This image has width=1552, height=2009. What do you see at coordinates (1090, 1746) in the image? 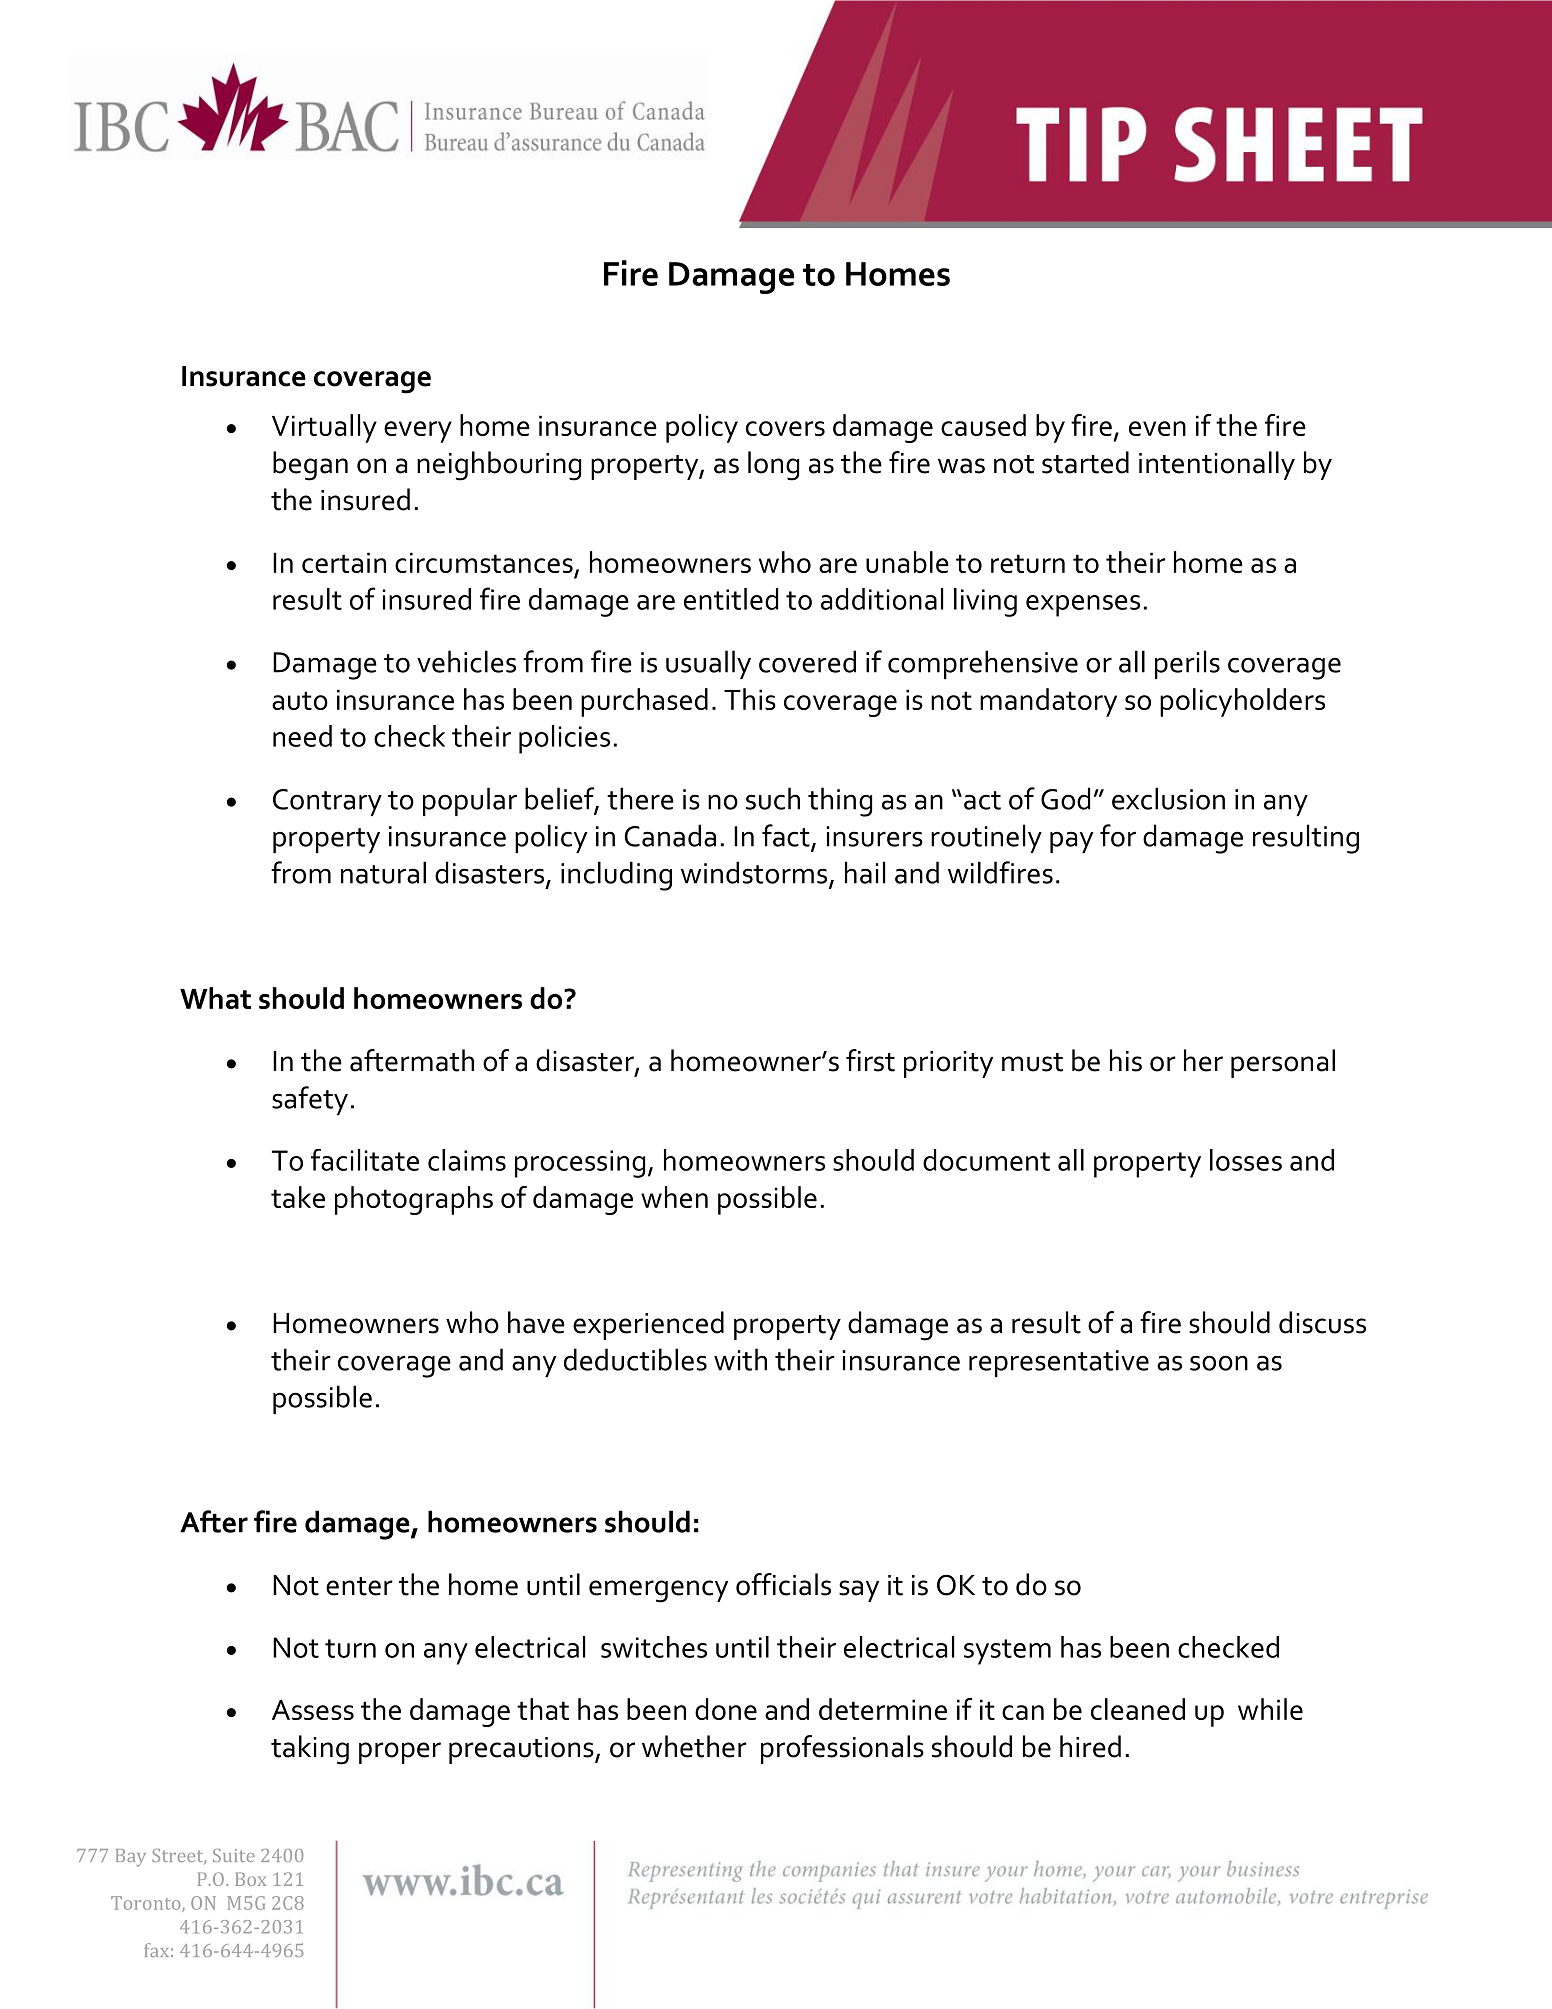
I see `hired` at bounding box center [1090, 1746].
